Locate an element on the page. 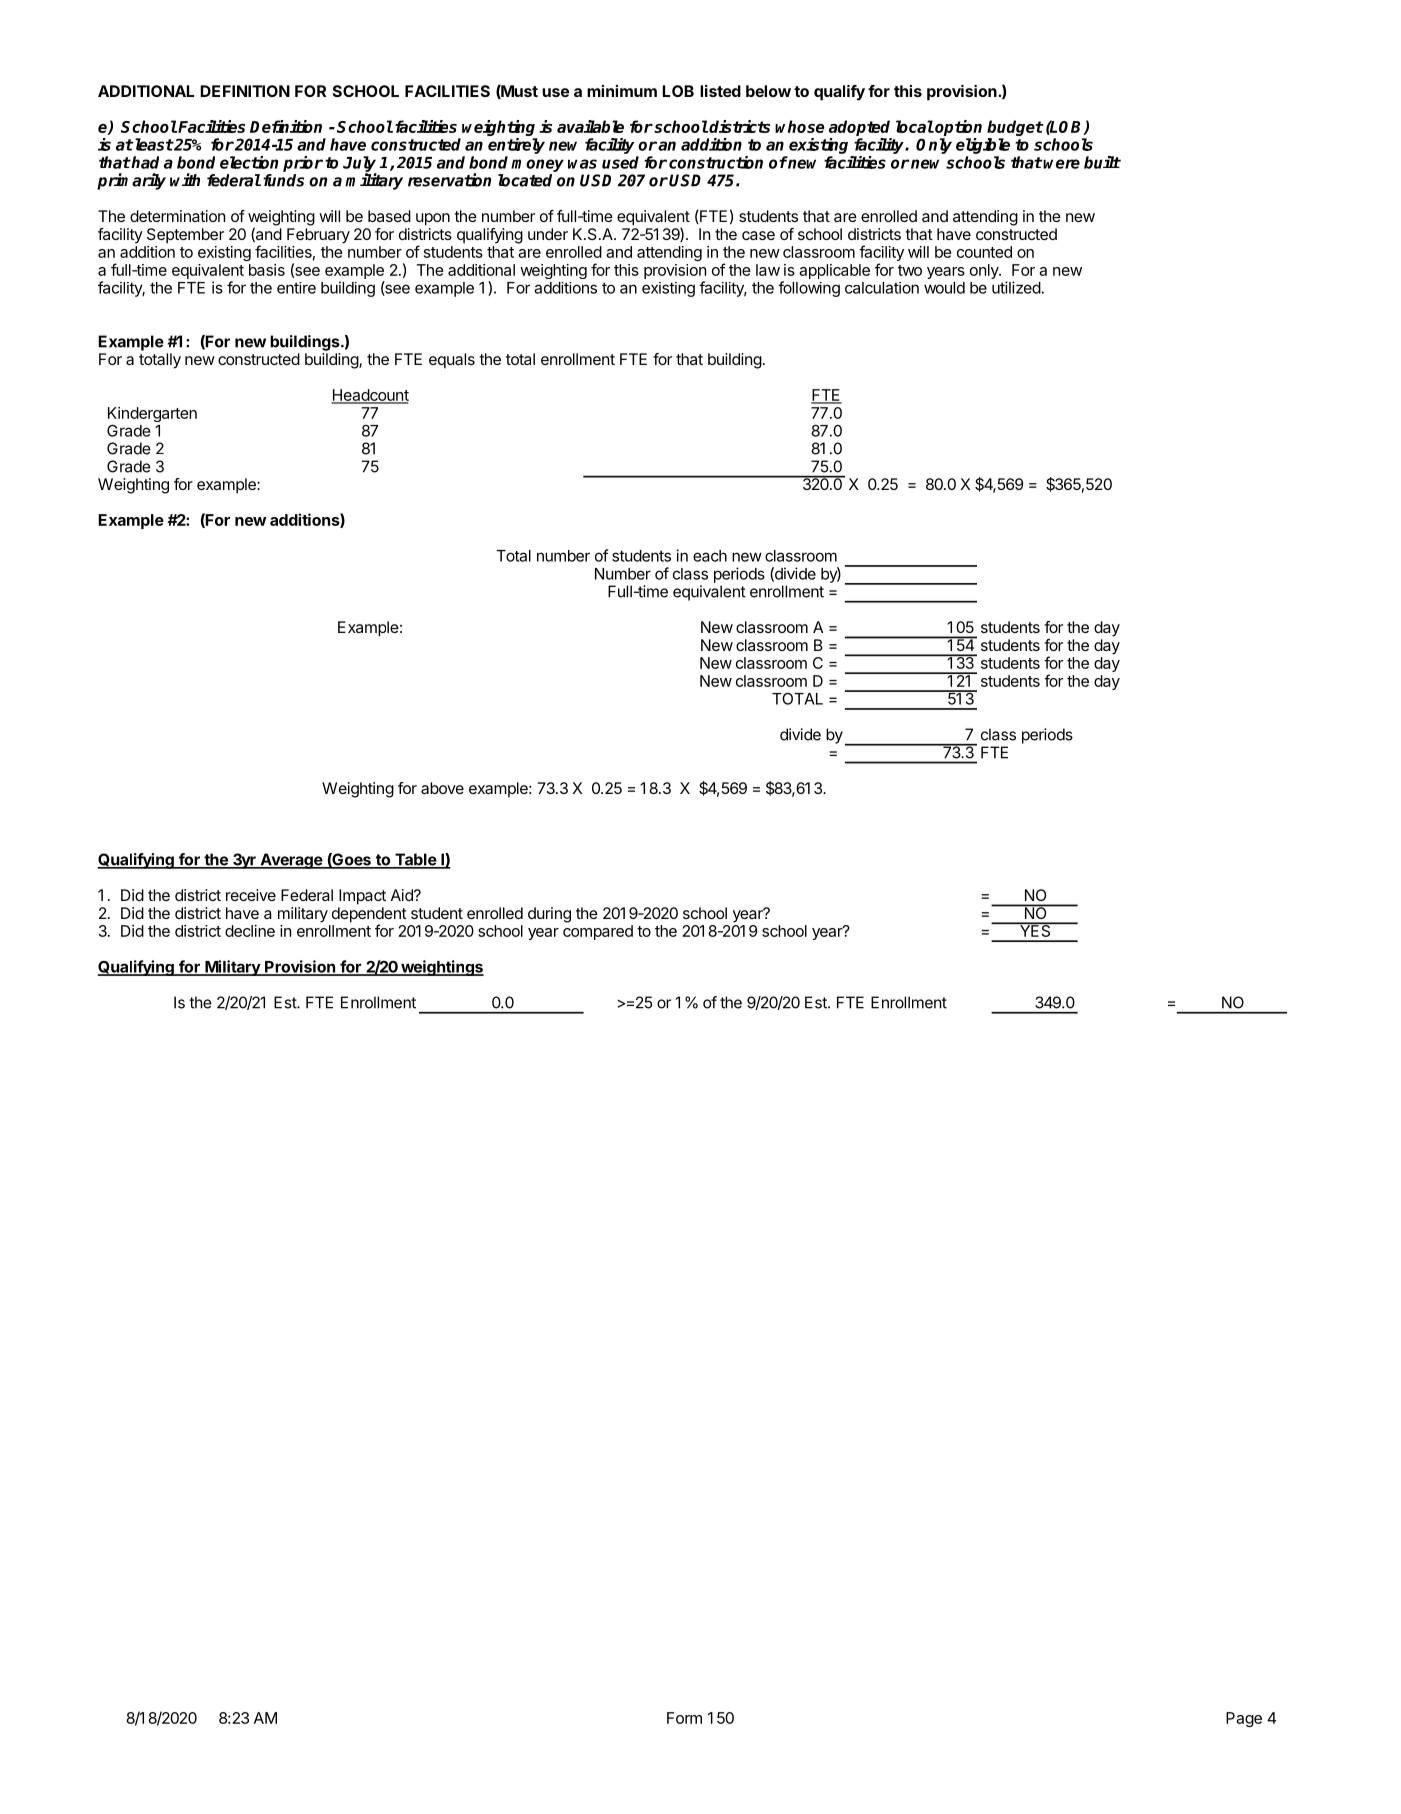  decline is located at coordinates (250, 931).
